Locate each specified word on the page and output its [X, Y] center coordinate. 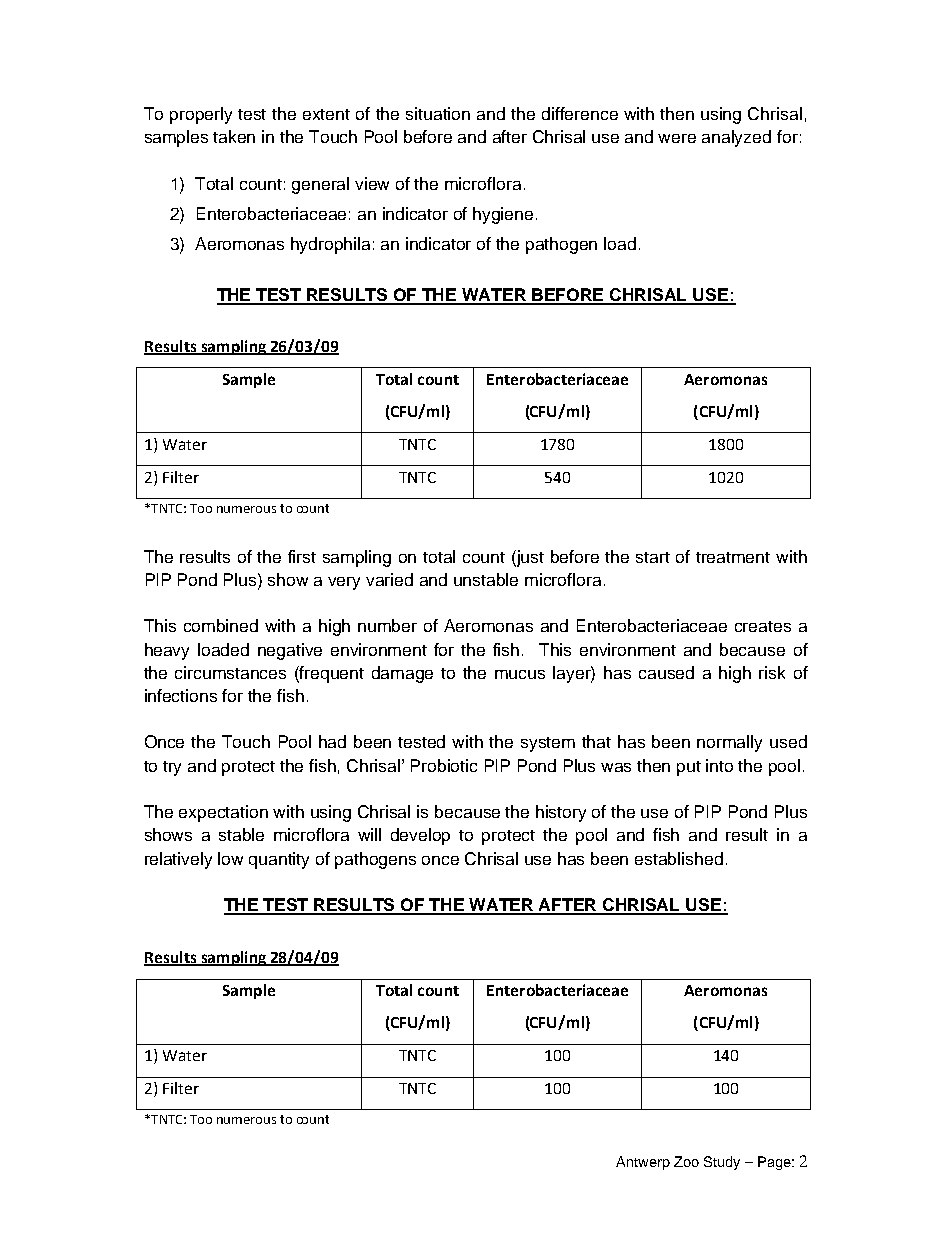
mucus [520, 674]
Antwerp [643, 1163]
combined [221, 625]
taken [234, 136]
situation [438, 113]
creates [763, 626]
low [230, 858]
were [677, 138]
